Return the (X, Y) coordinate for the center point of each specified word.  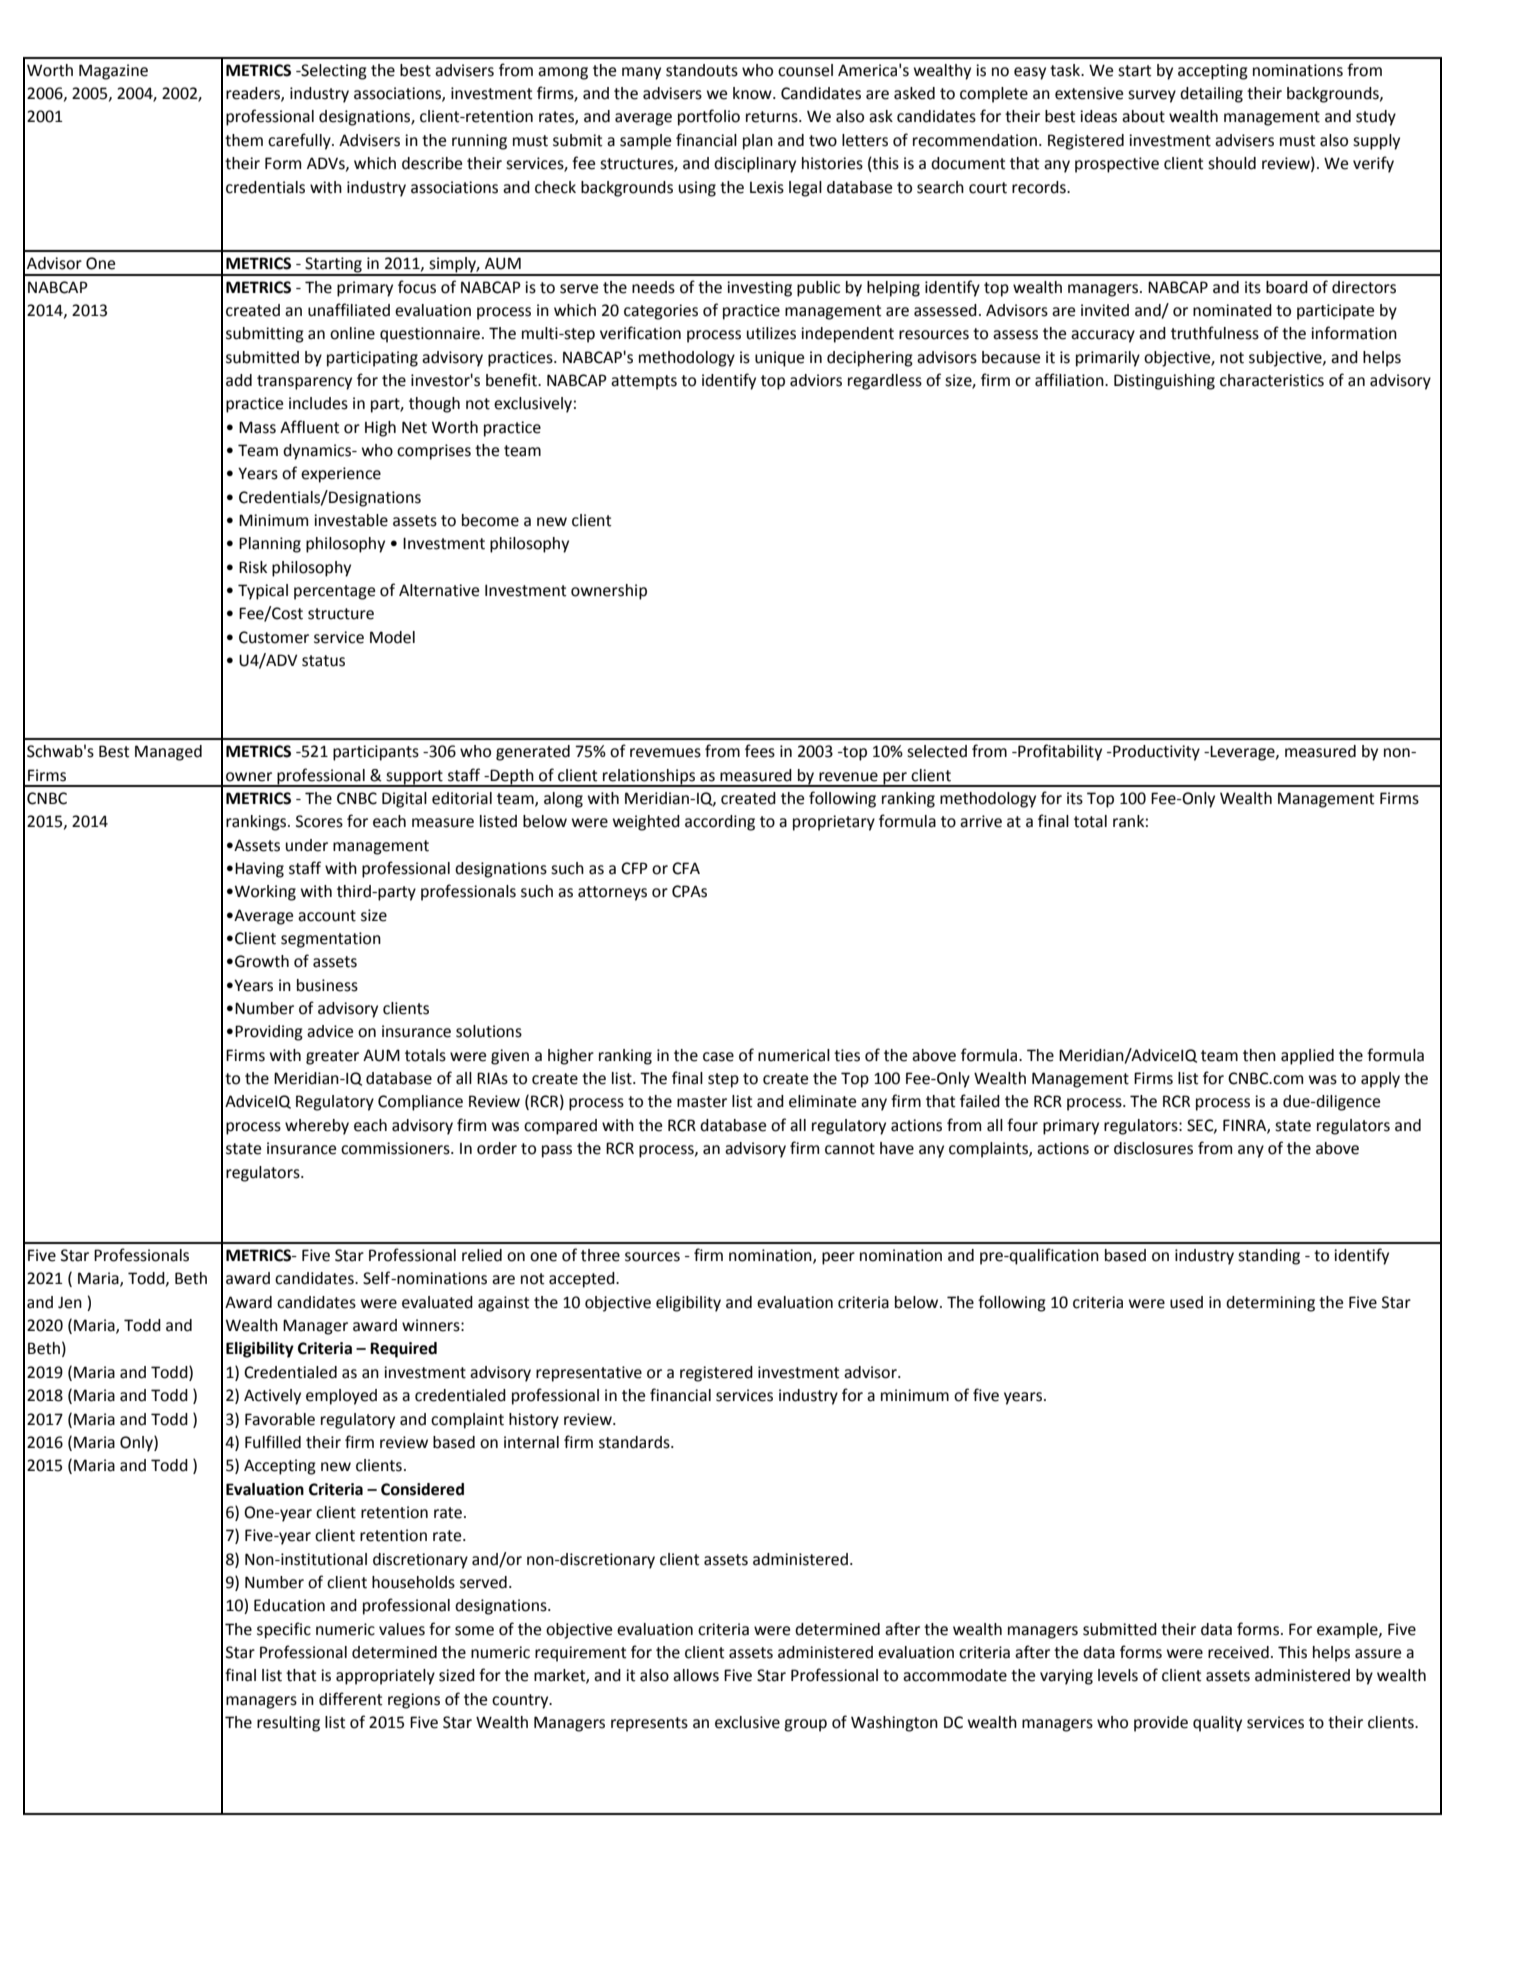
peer (838, 1258)
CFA (686, 868)
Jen (70, 1303)
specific (284, 1630)
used (1186, 1302)
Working (264, 893)
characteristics (1272, 380)
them (244, 140)
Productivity (1155, 753)
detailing (1211, 95)
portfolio (709, 117)
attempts (644, 382)
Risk (253, 567)
